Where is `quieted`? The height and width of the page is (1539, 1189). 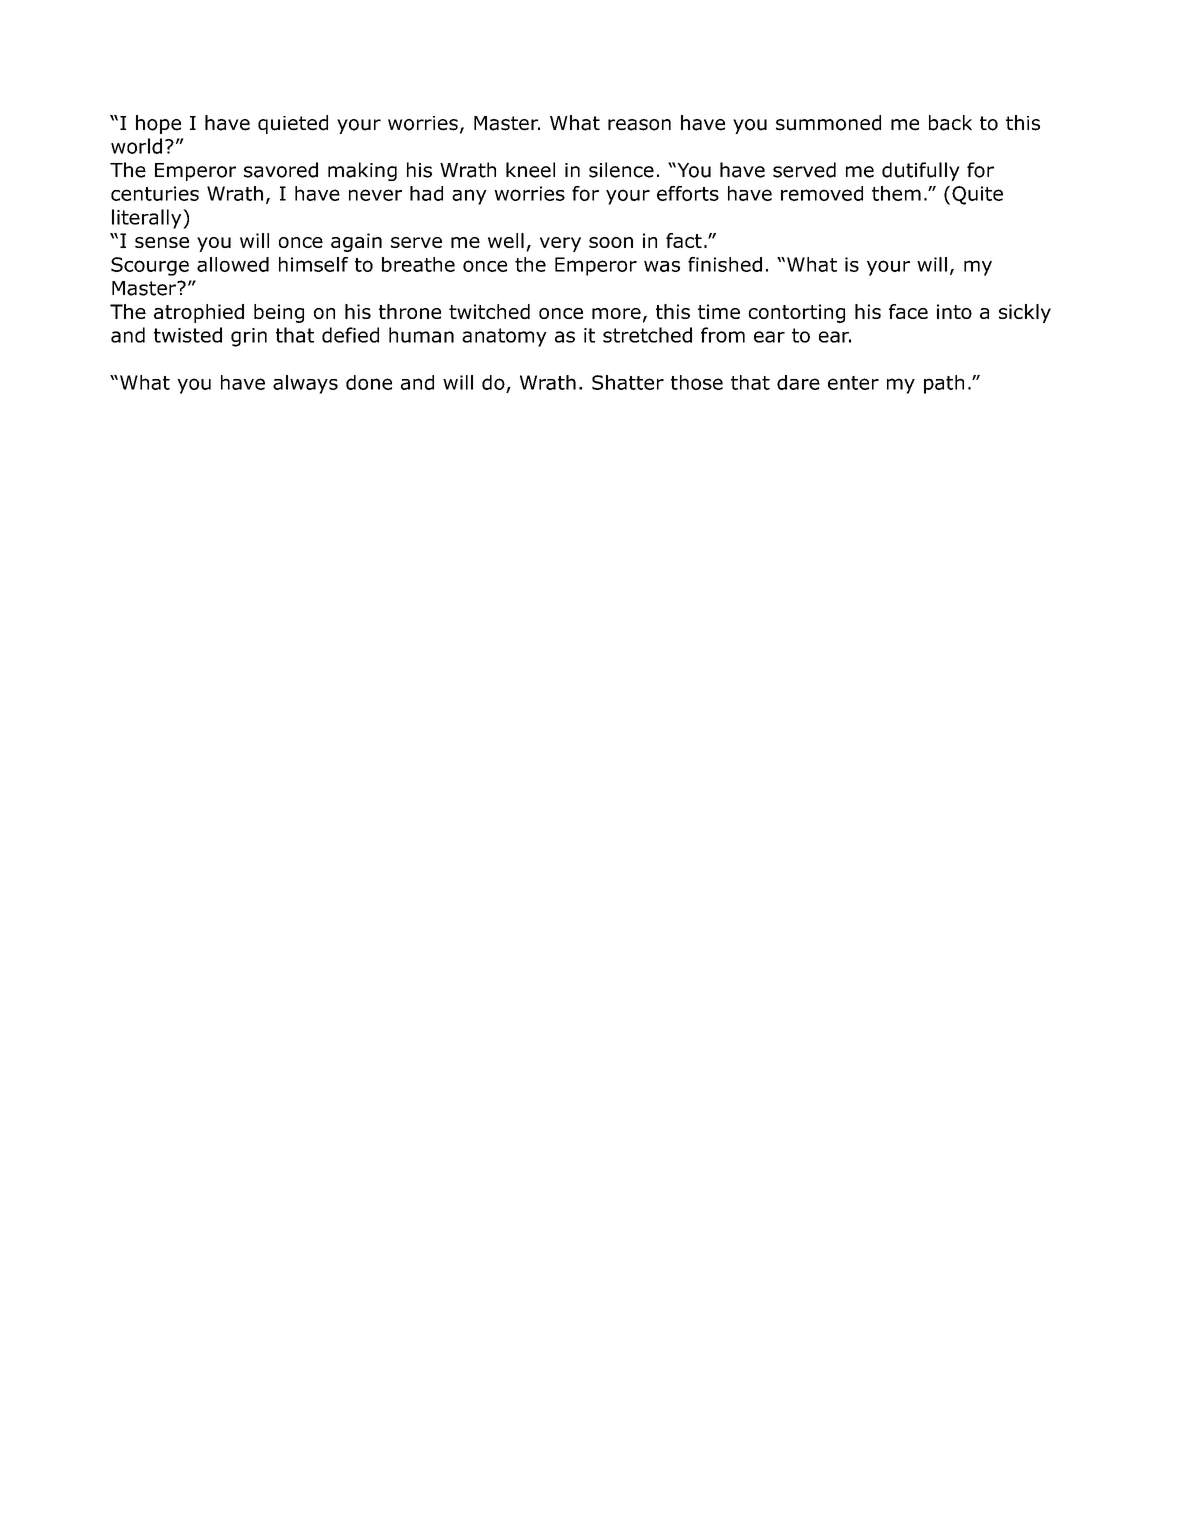 quieted is located at coordinates (293, 124).
